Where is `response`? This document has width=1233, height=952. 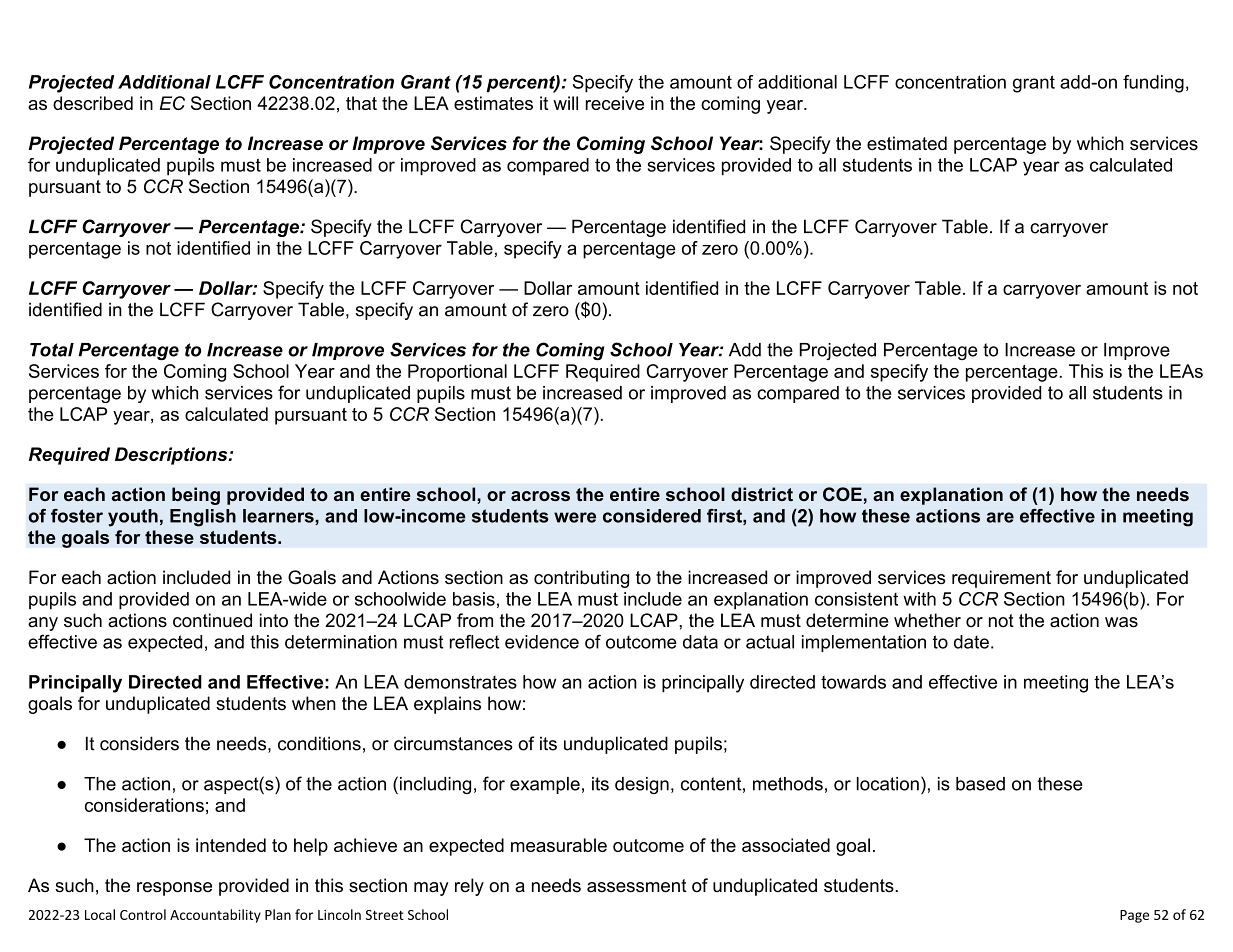 response is located at coordinates (174, 889).
